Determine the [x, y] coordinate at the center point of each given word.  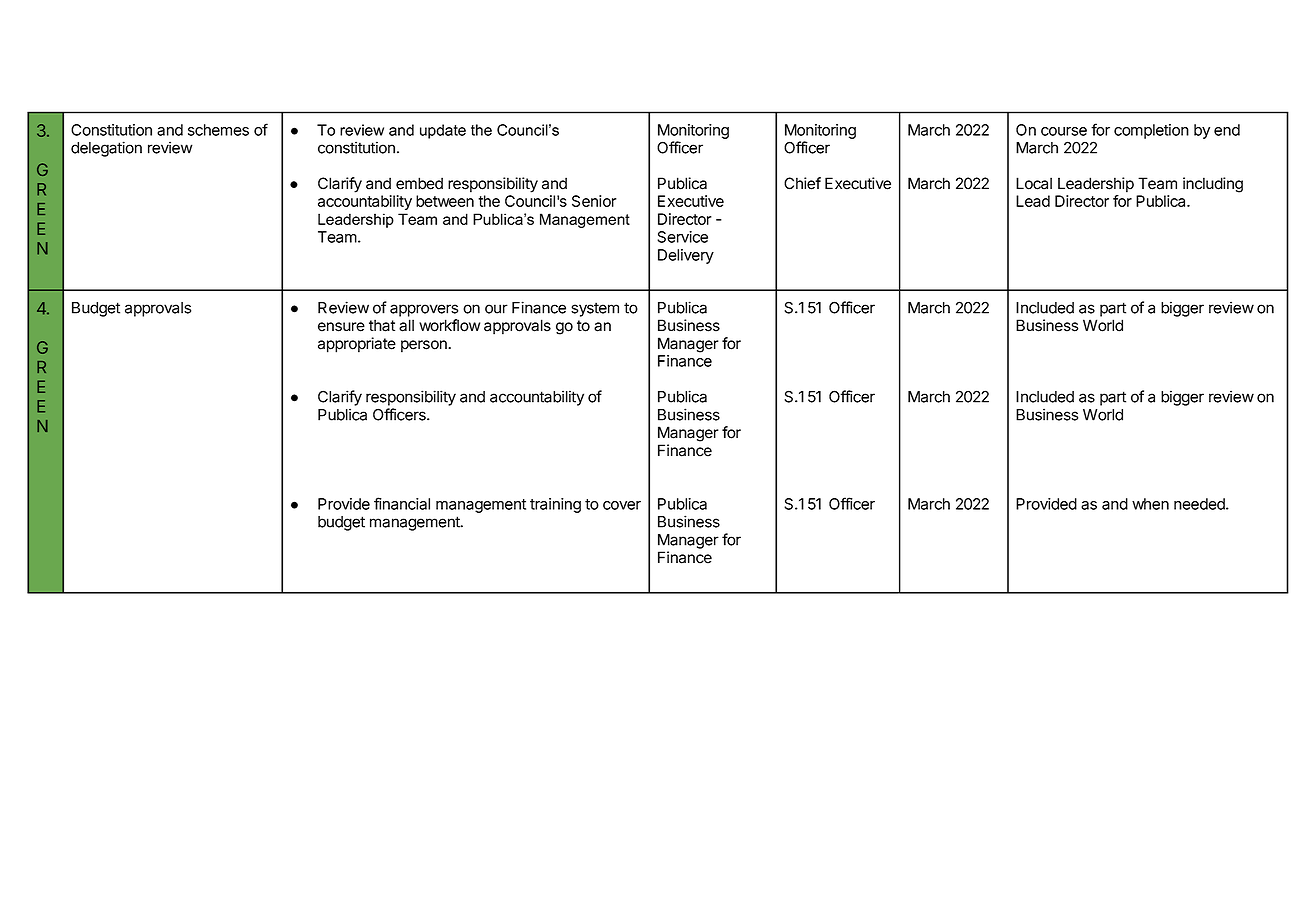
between [445, 201]
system [595, 309]
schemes [218, 130]
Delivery [686, 256]
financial [402, 503]
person [425, 346]
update [443, 131]
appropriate [357, 345]
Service [682, 237]
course [1064, 131]
